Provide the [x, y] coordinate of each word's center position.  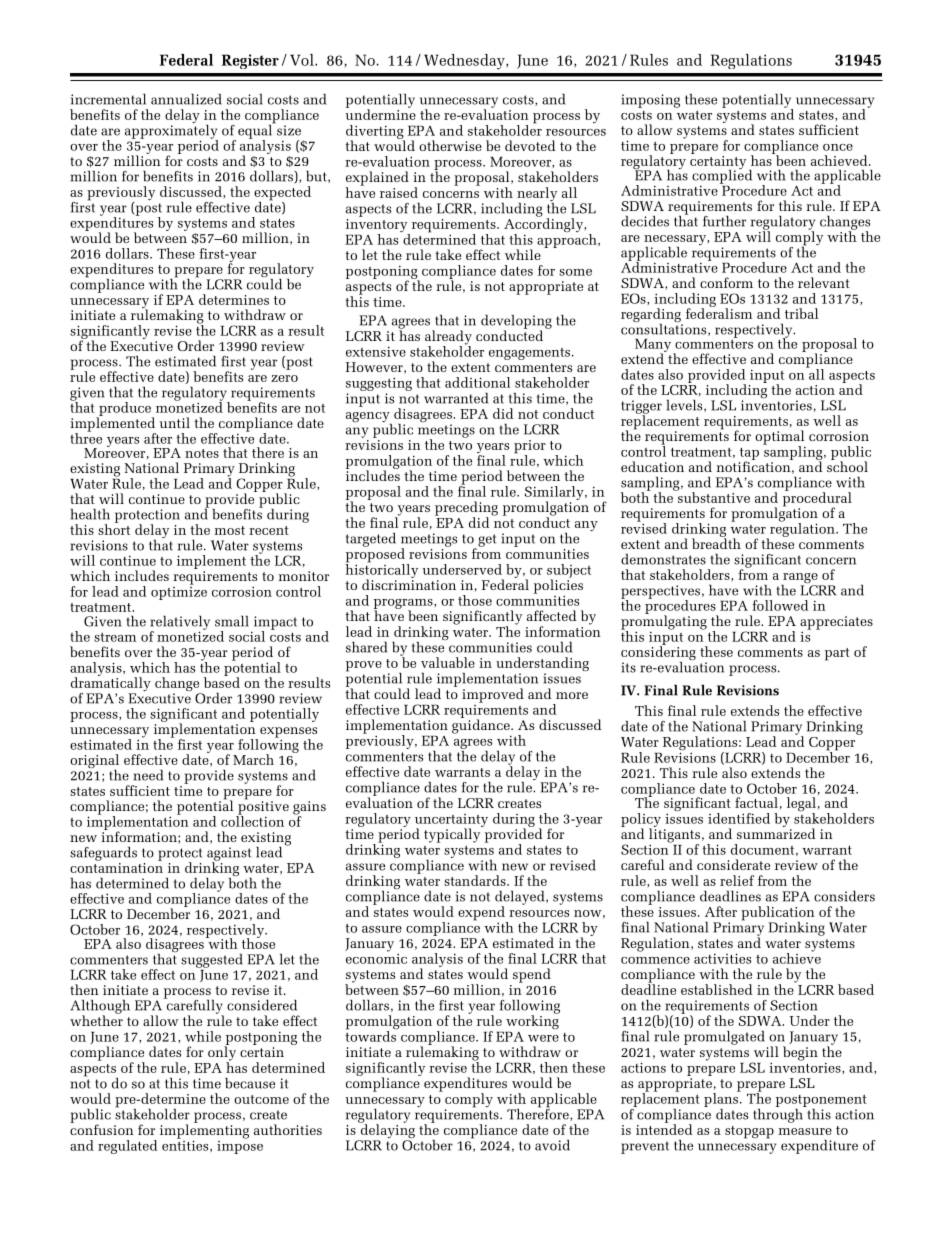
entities [186, 1145]
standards [476, 880]
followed [780, 605]
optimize [179, 592]
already [448, 338]
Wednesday [465, 62]
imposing [650, 101]
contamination [116, 866]
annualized [186, 99]
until [174, 422]
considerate [733, 864]
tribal [801, 313]
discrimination [409, 583]
